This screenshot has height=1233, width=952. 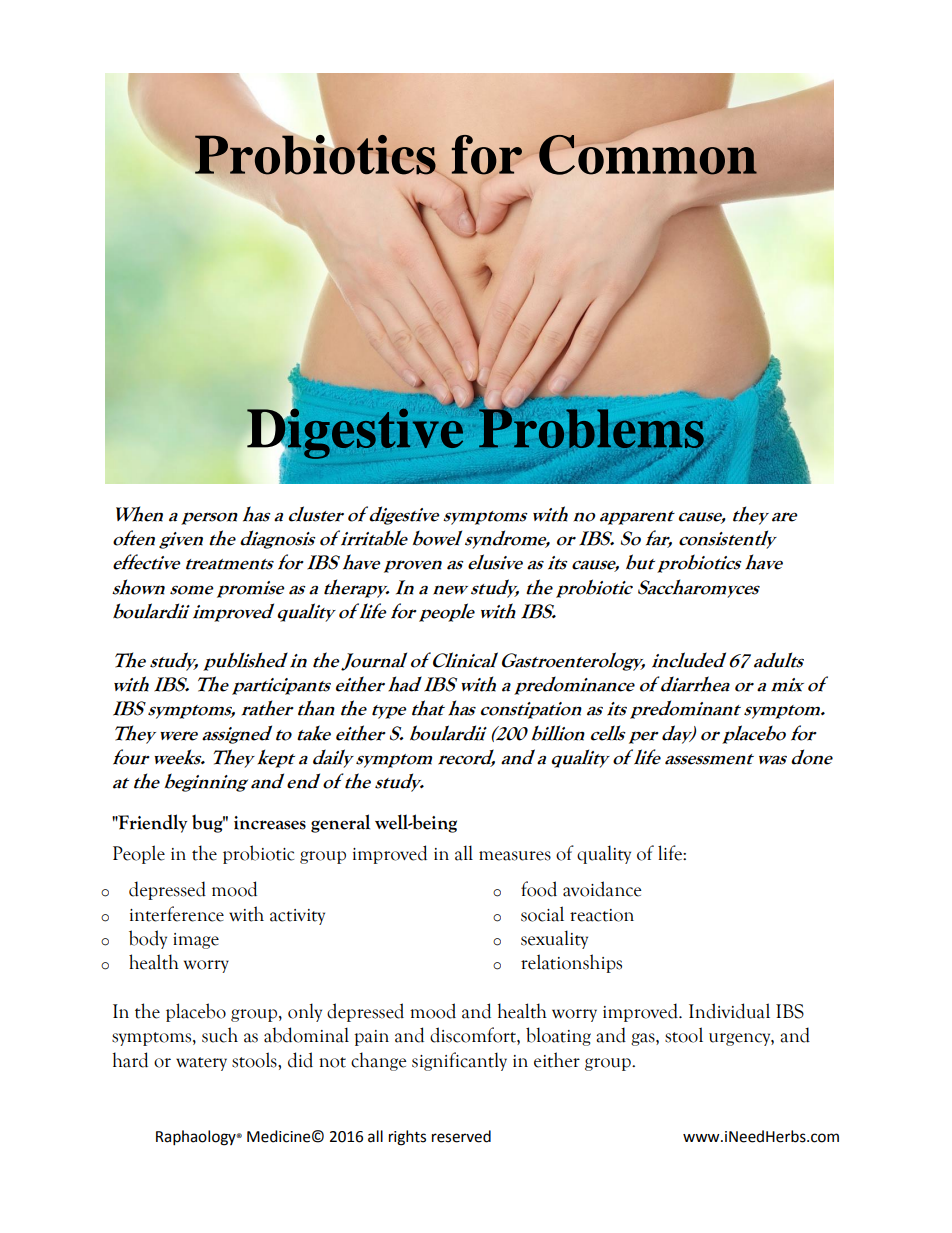 I want to click on watery, so click(x=201, y=1064).
